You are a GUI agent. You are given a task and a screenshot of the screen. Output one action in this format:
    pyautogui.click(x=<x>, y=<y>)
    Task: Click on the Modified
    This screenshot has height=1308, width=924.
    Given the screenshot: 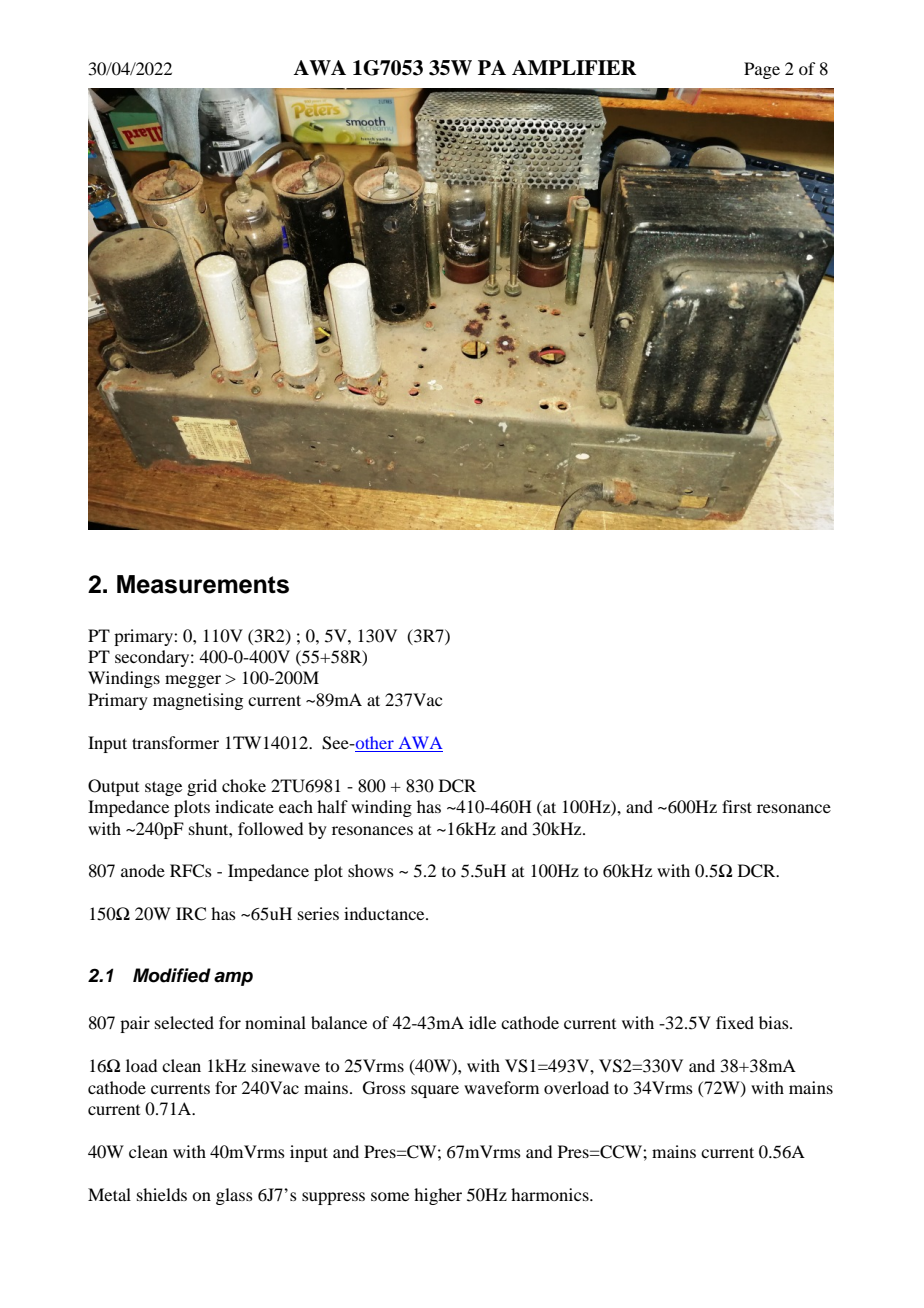 What is the action you would take?
    pyautogui.click(x=172, y=975)
